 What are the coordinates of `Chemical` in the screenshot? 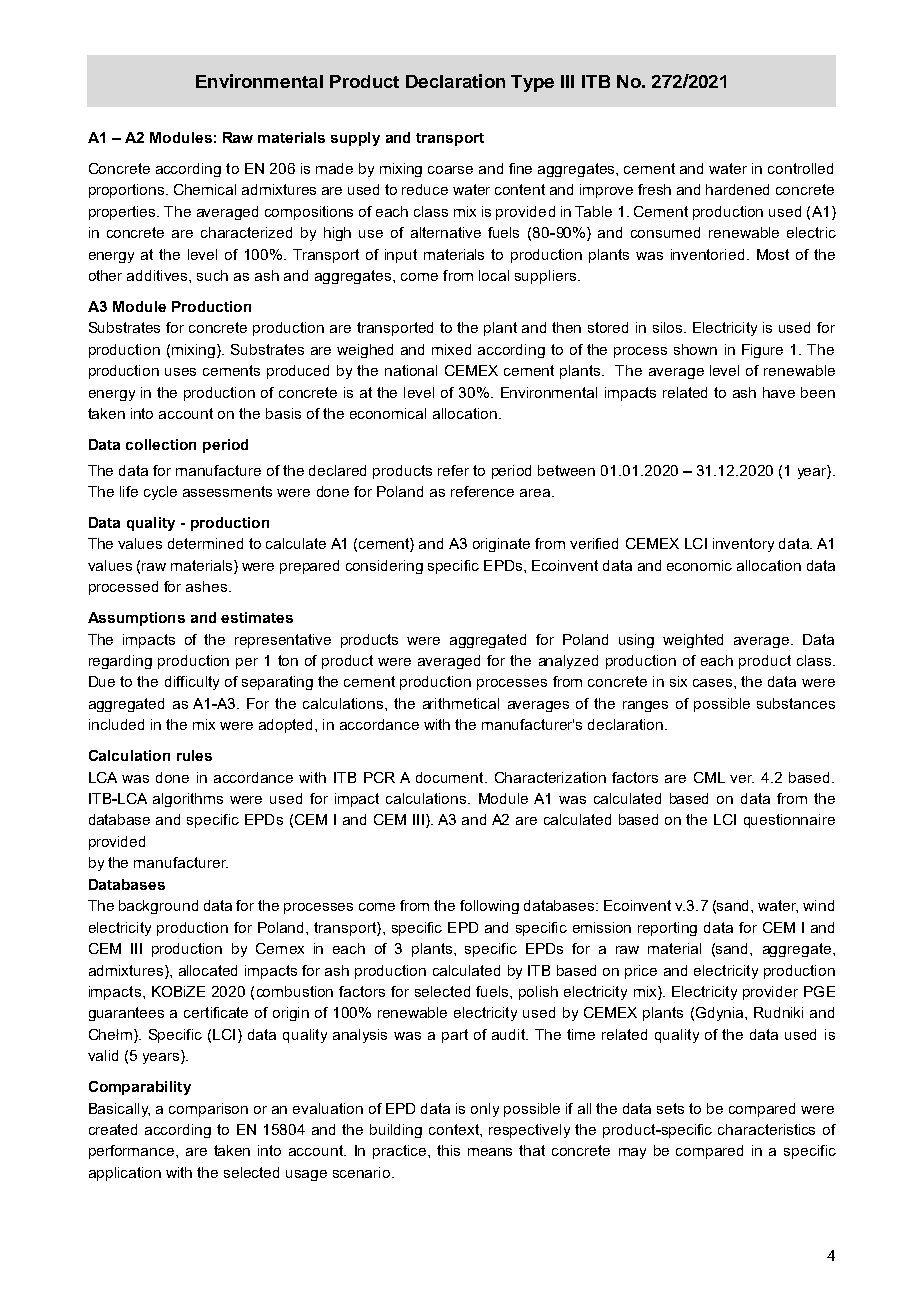 It's located at (205, 189).
